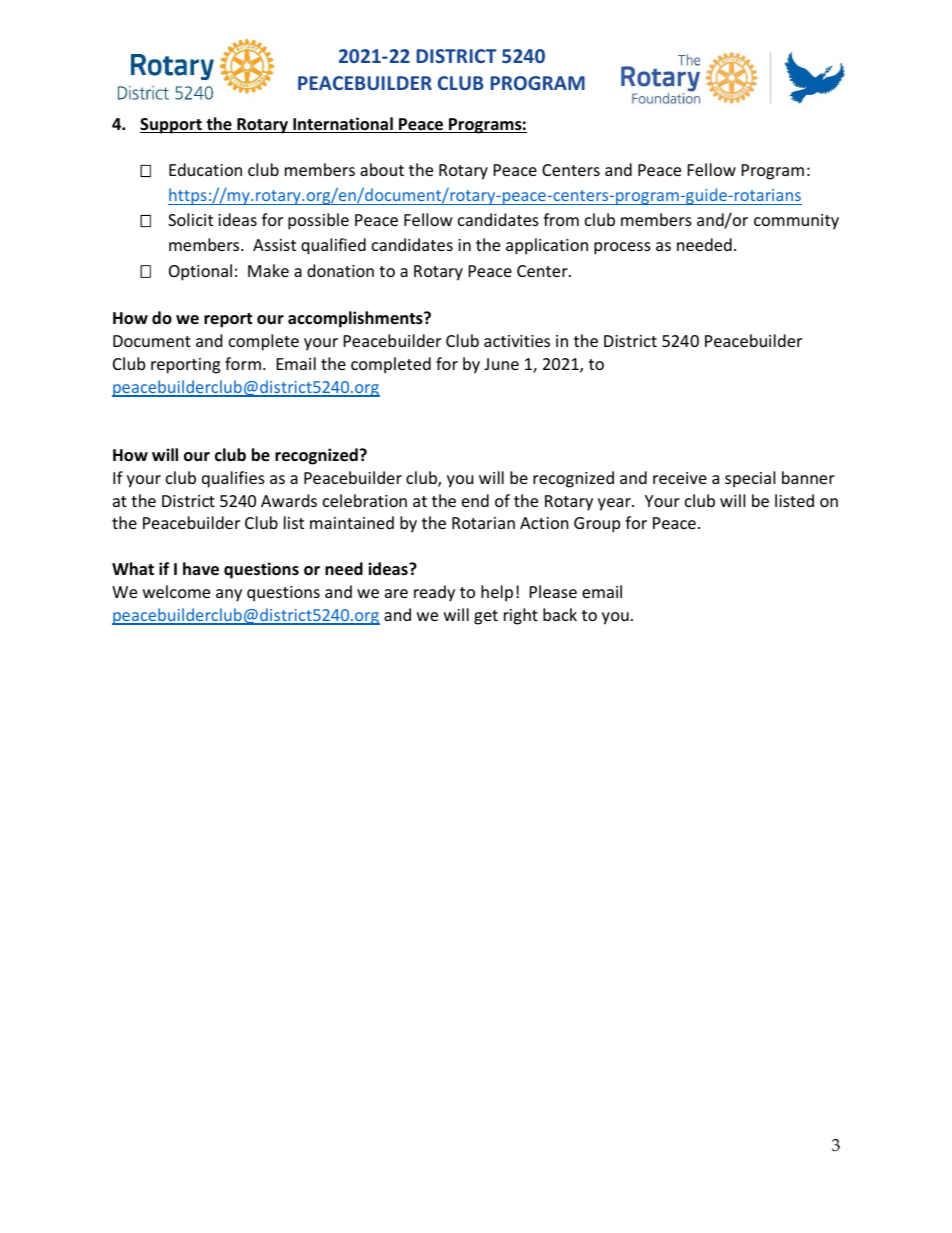 This screenshot has height=1233, width=952. What do you see at coordinates (622, 248) in the screenshot?
I see `process` at bounding box center [622, 248].
